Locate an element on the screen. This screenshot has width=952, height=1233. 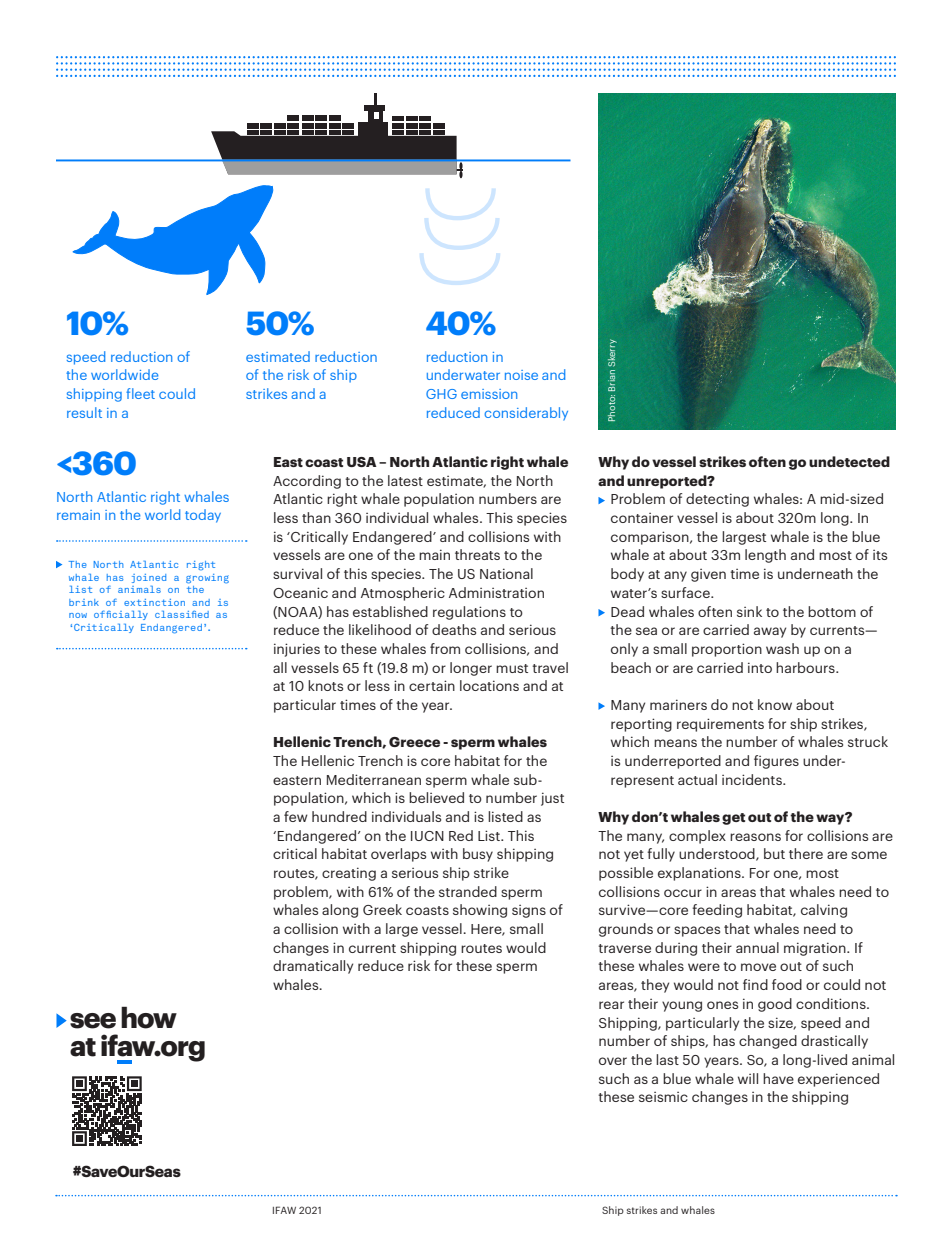
get is located at coordinates (733, 819).
